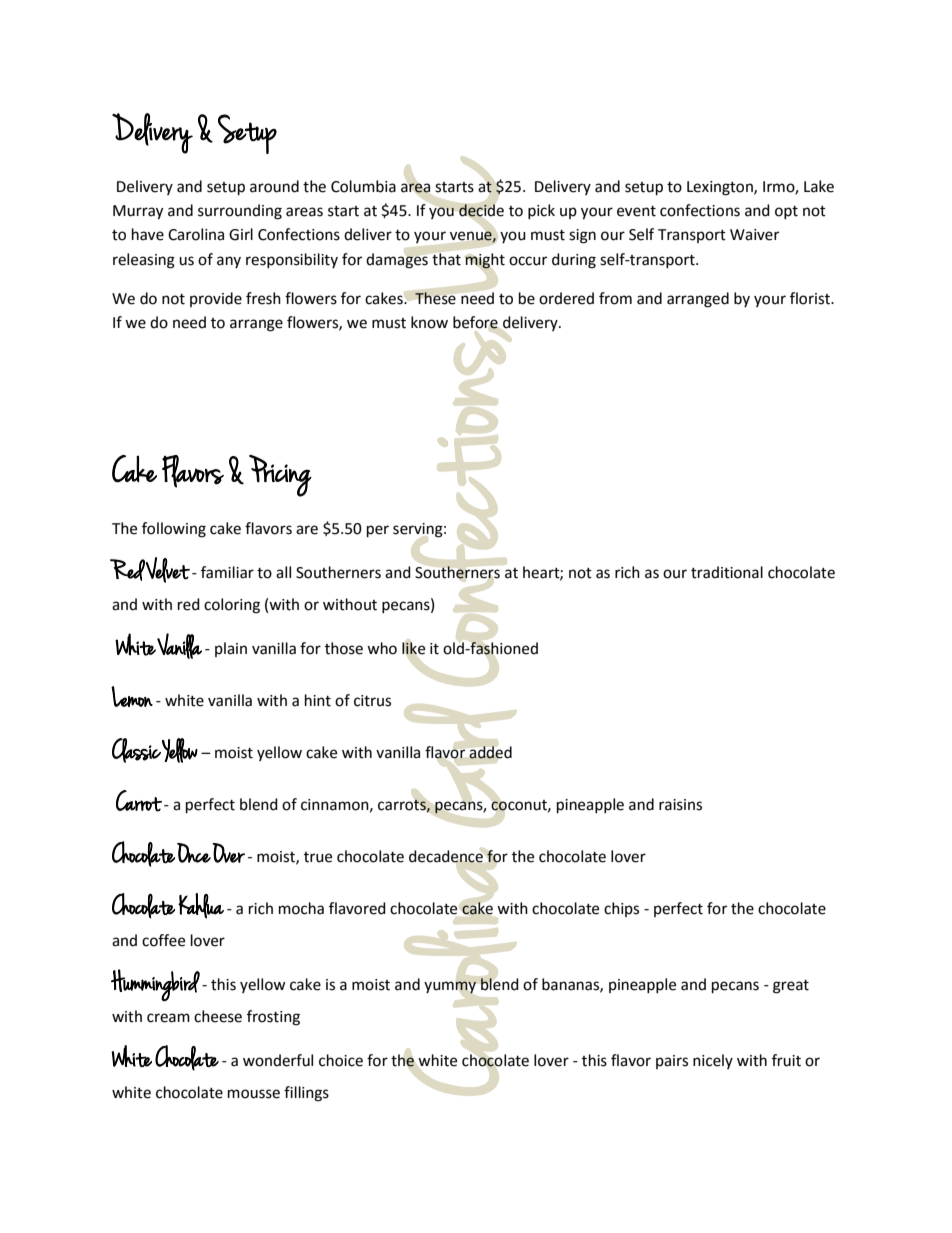 Image resolution: width=952 pixels, height=1233 pixels. What do you see at coordinates (727, 572) in the page?
I see `traditional` at bounding box center [727, 572].
